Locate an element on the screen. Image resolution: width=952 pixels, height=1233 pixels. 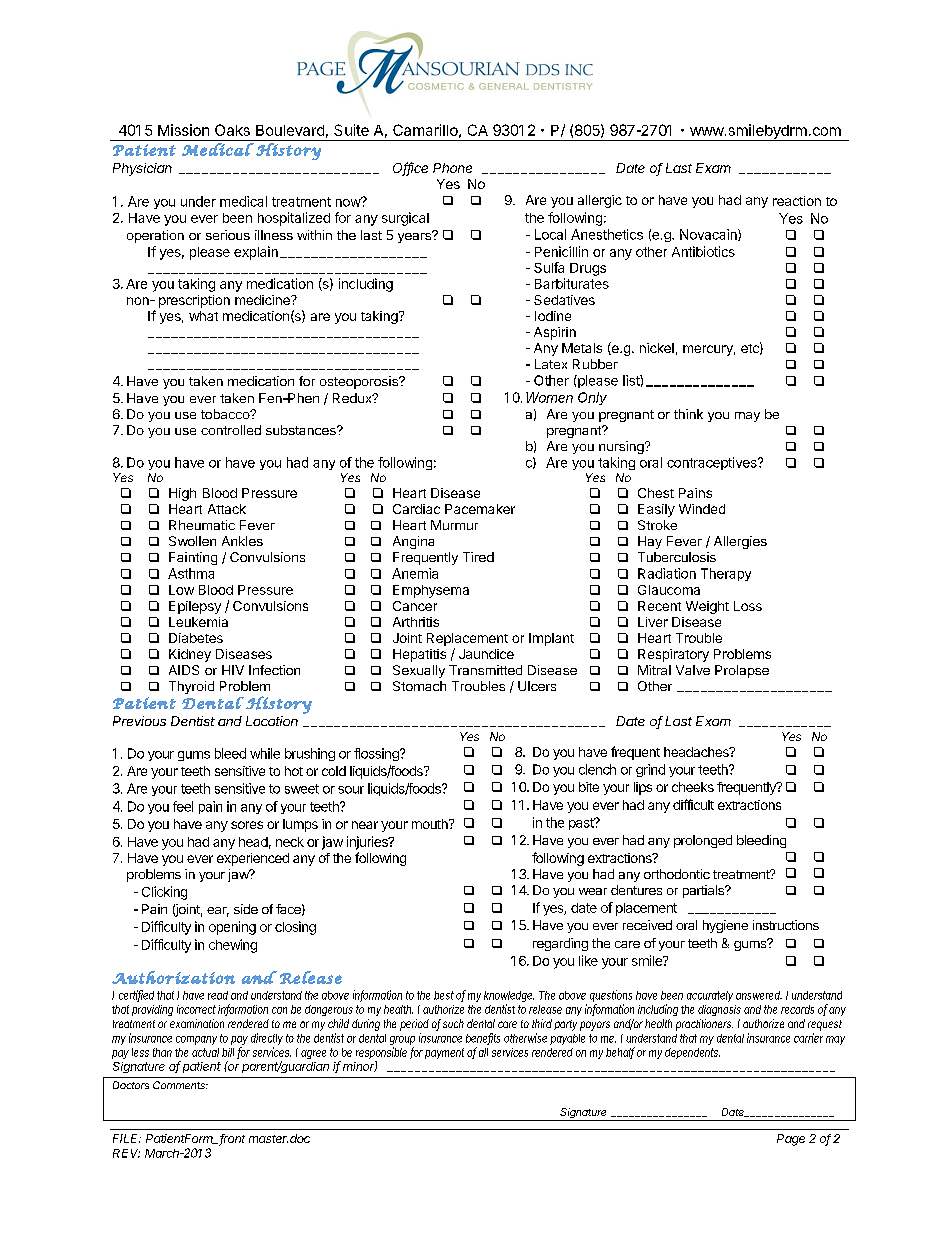
reaction is located at coordinates (797, 201).
